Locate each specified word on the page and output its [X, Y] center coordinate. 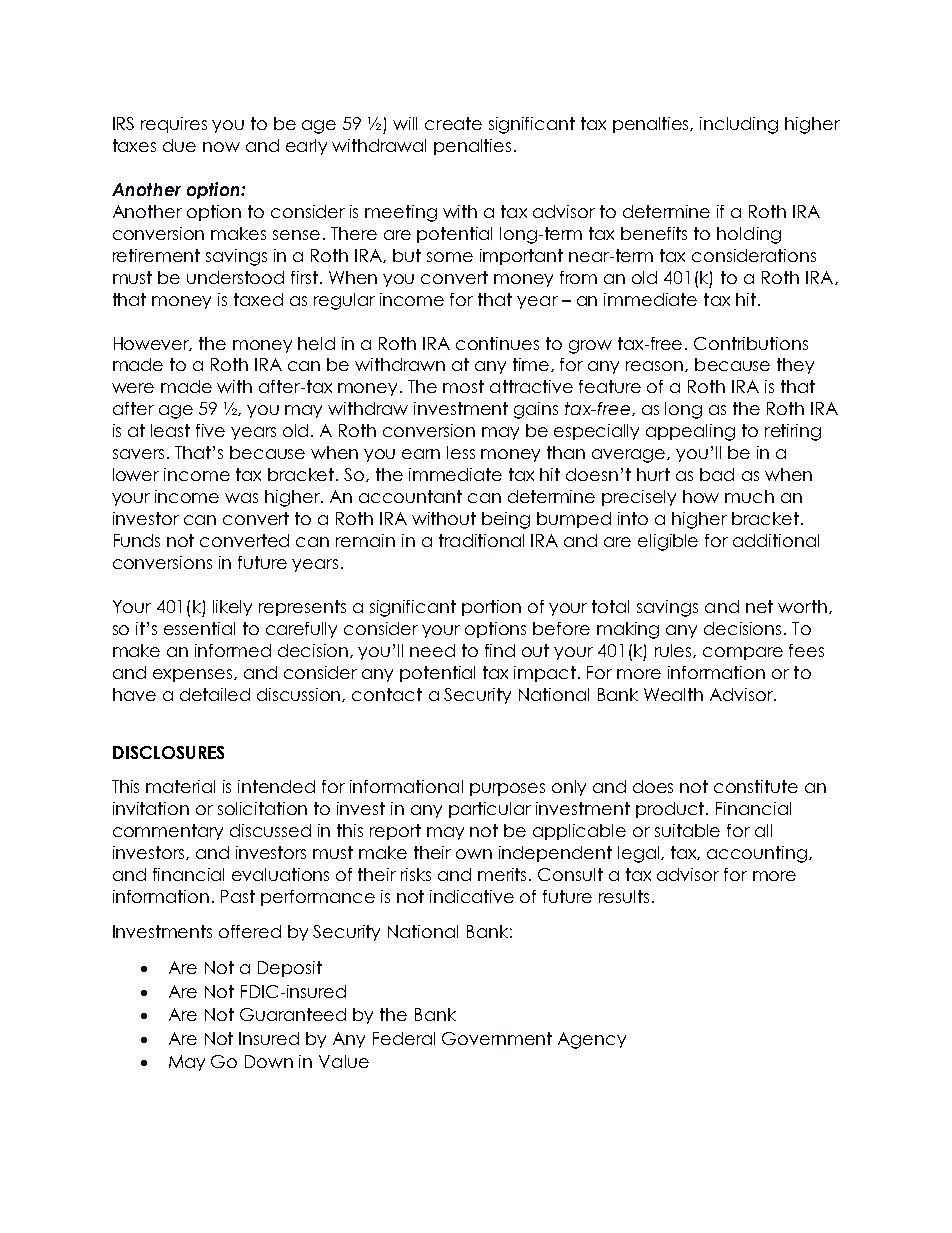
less [461, 452]
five [210, 430]
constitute [756, 786]
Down [269, 1061]
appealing [690, 432]
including [739, 125]
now [221, 147]
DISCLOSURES [168, 752]
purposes [507, 789]
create [453, 123]
